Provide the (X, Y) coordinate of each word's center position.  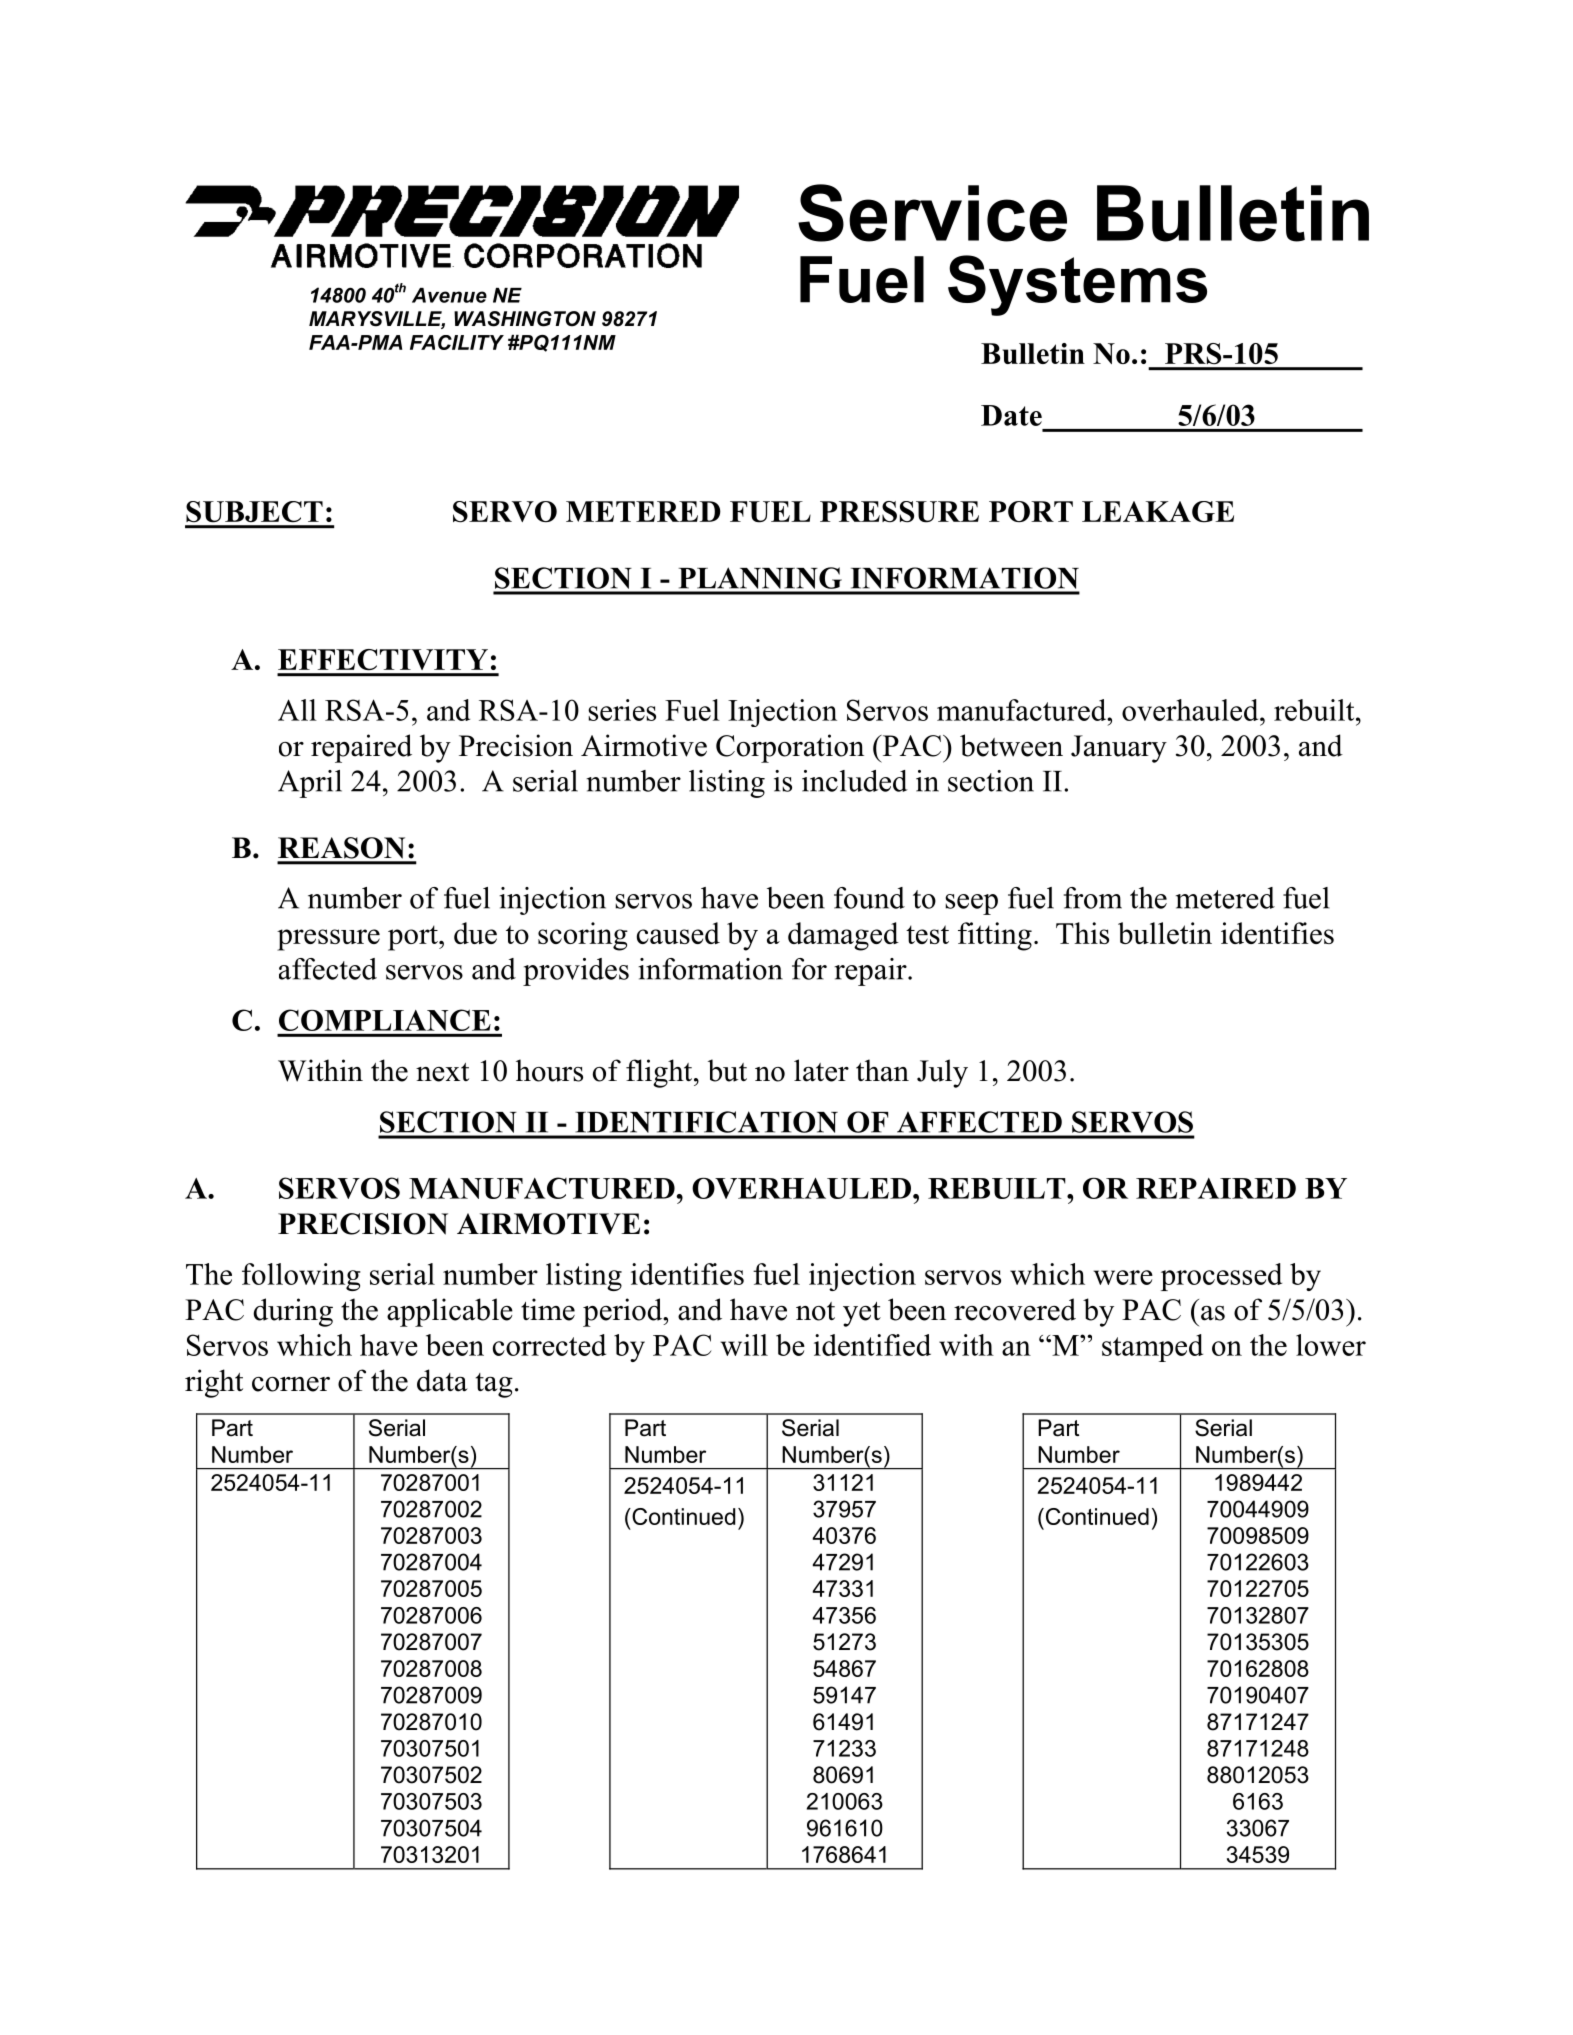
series (622, 710)
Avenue (449, 295)
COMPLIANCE (385, 1020)
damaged (843, 936)
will (744, 1345)
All (297, 710)
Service (932, 213)
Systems (1077, 285)
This (1082, 933)
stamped (1152, 1348)
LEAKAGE (1158, 512)
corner (291, 1384)
